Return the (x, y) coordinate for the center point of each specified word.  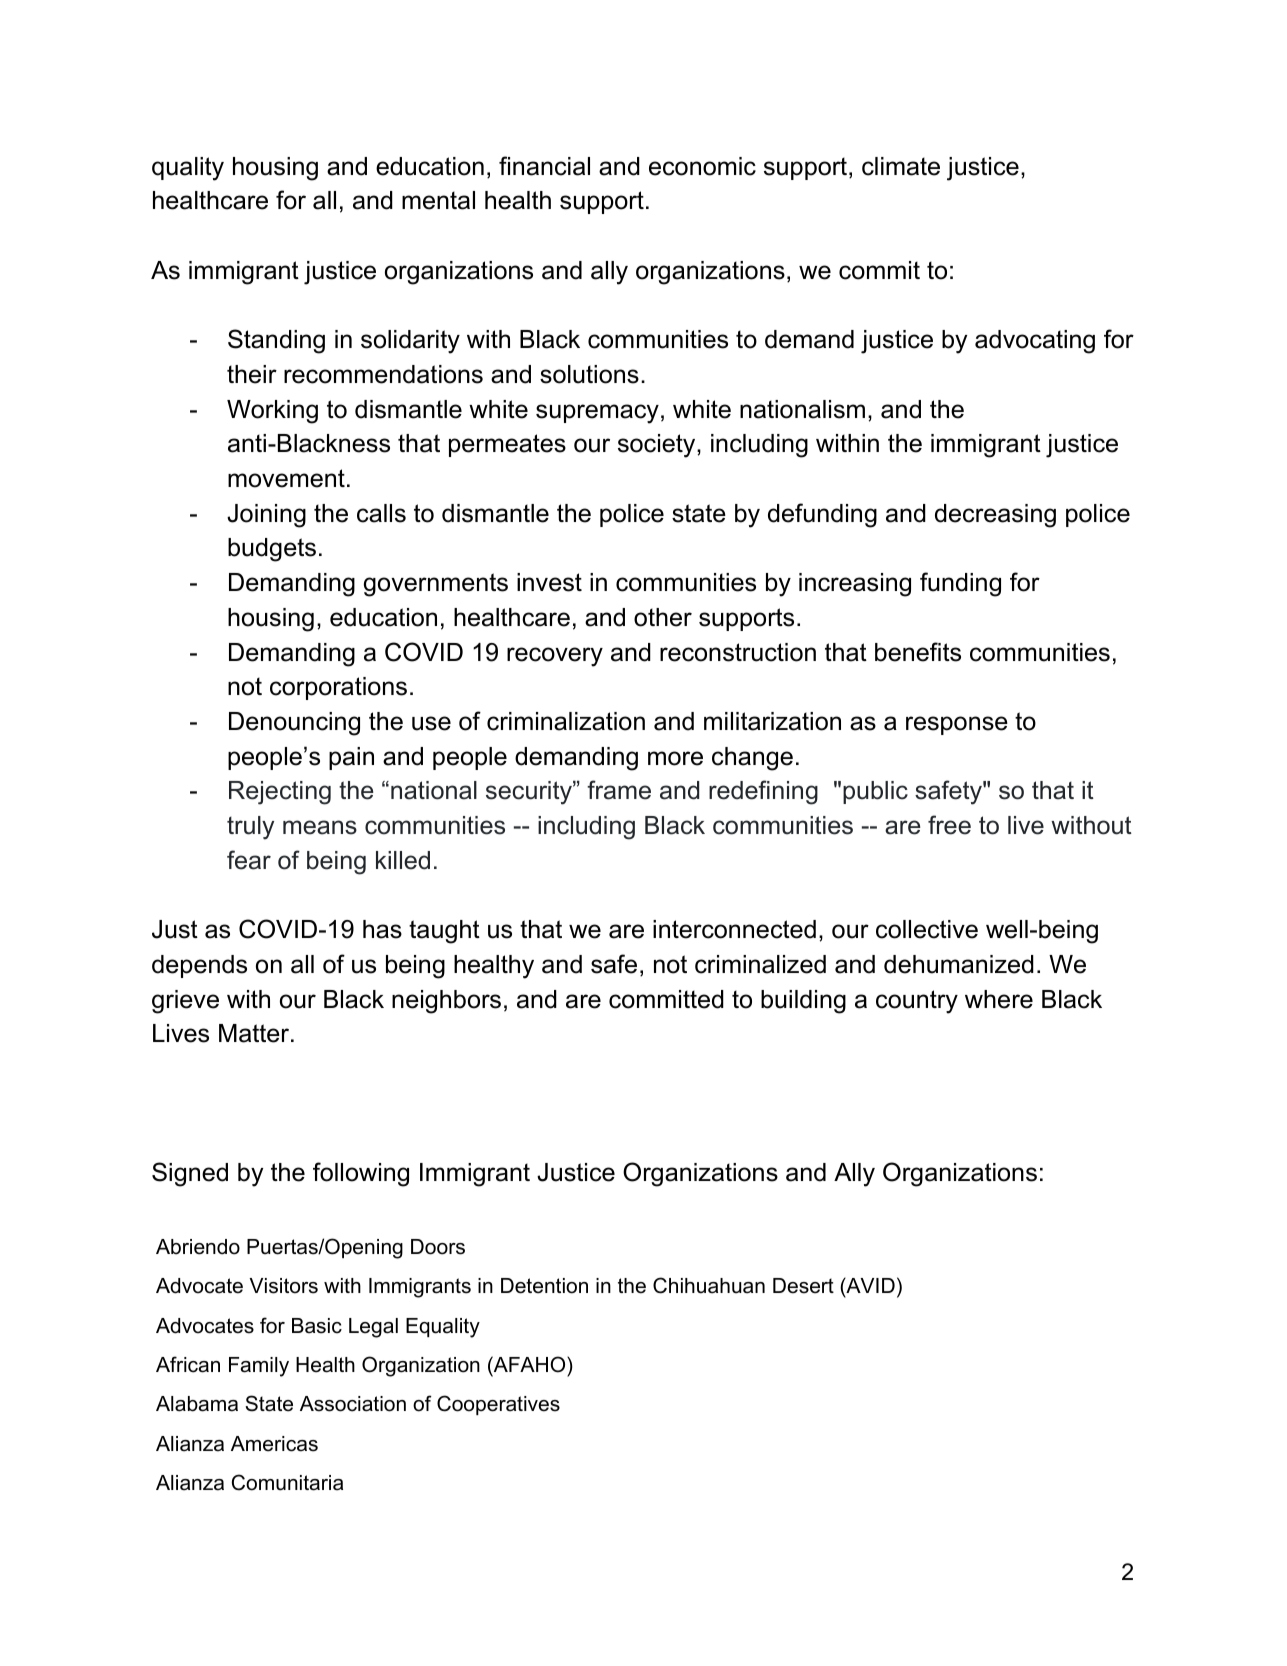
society (658, 446)
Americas (274, 1444)
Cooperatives (498, 1405)
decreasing (995, 516)
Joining (266, 516)
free (949, 825)
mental (438, 200)
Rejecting (280, 793)
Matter (255, 1033)
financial (544, 166)
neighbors (446, 1002)
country (917, 1002)
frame (619, 790)
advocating (1035, 342)
